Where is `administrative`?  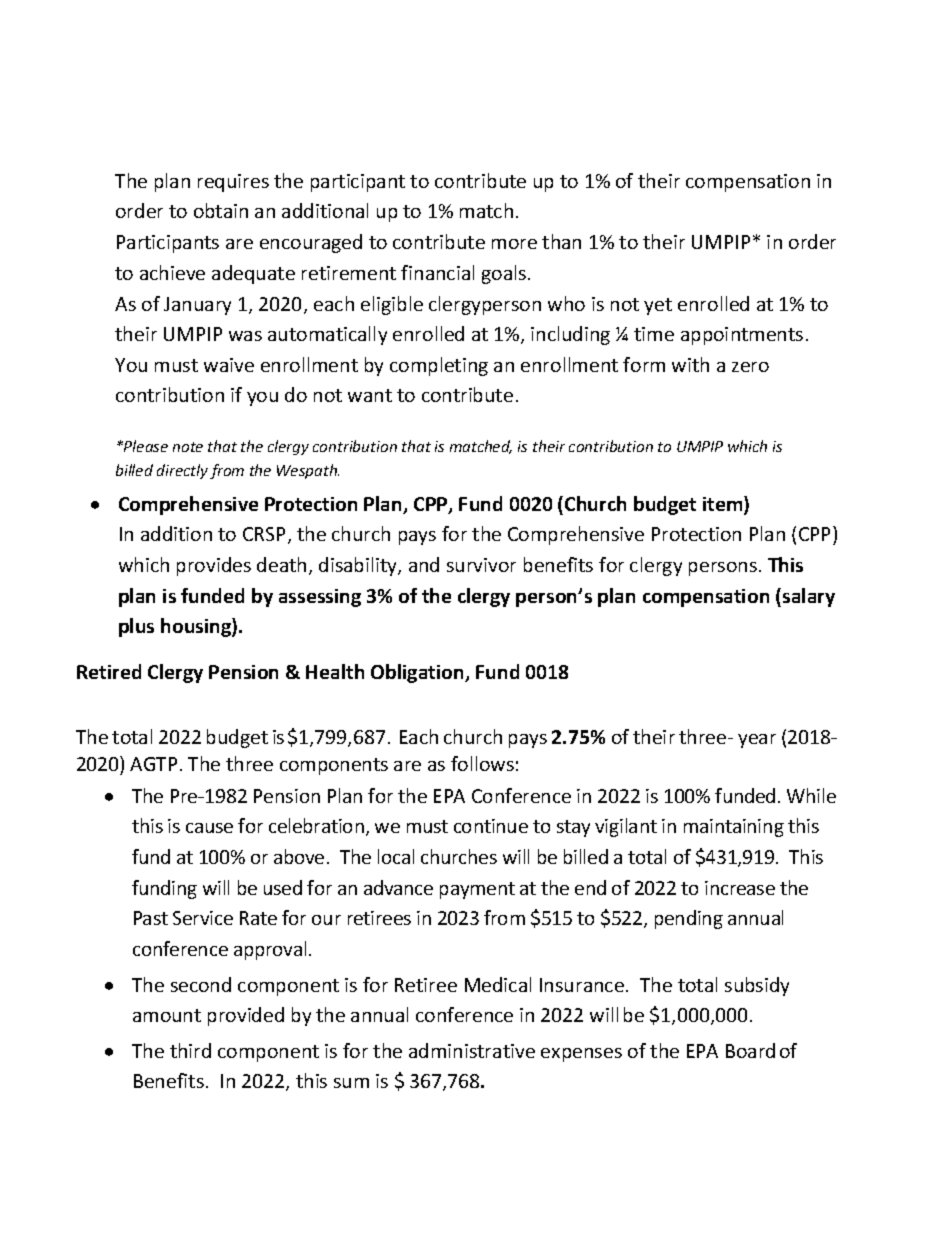
administrative is located at coordinates (472, 1050).
